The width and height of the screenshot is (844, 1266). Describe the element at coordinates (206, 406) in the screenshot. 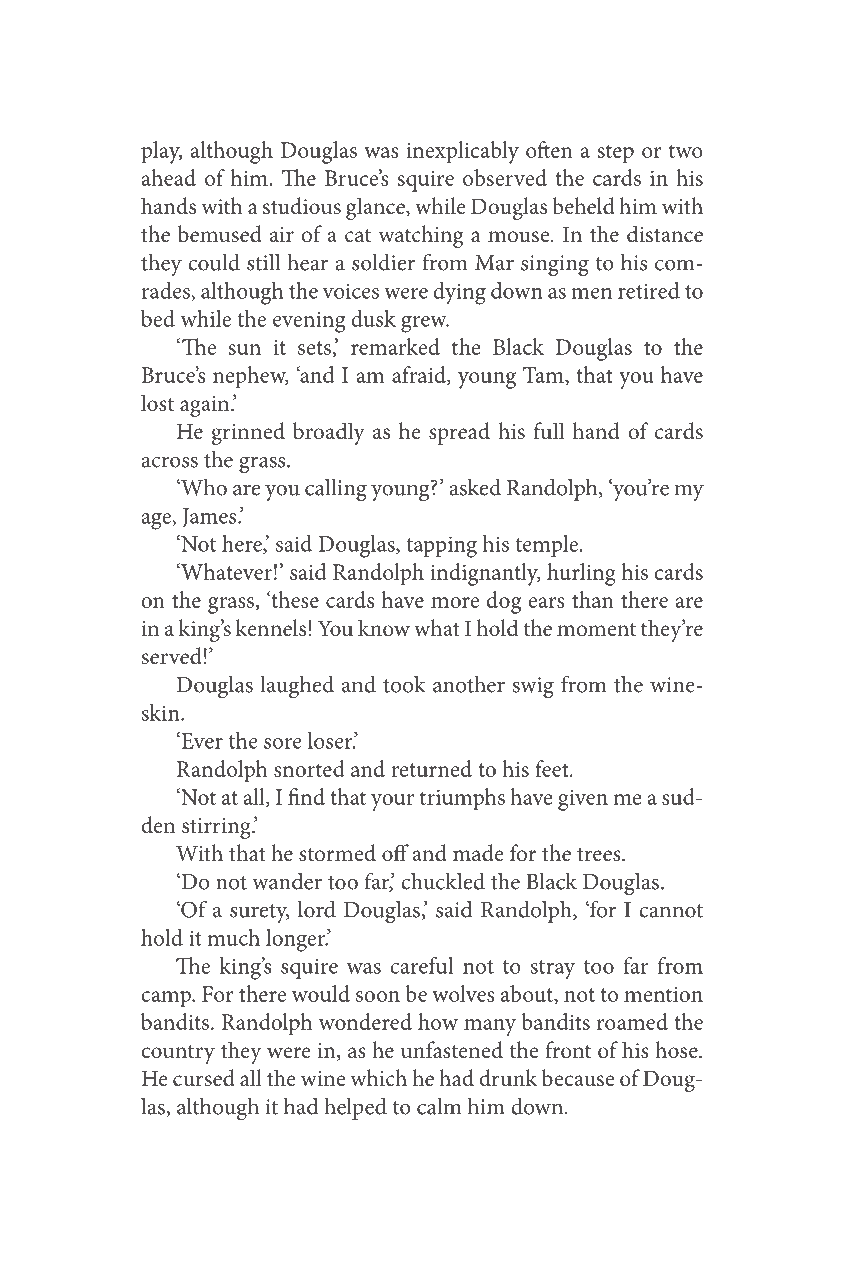

I see `again` at that location.
